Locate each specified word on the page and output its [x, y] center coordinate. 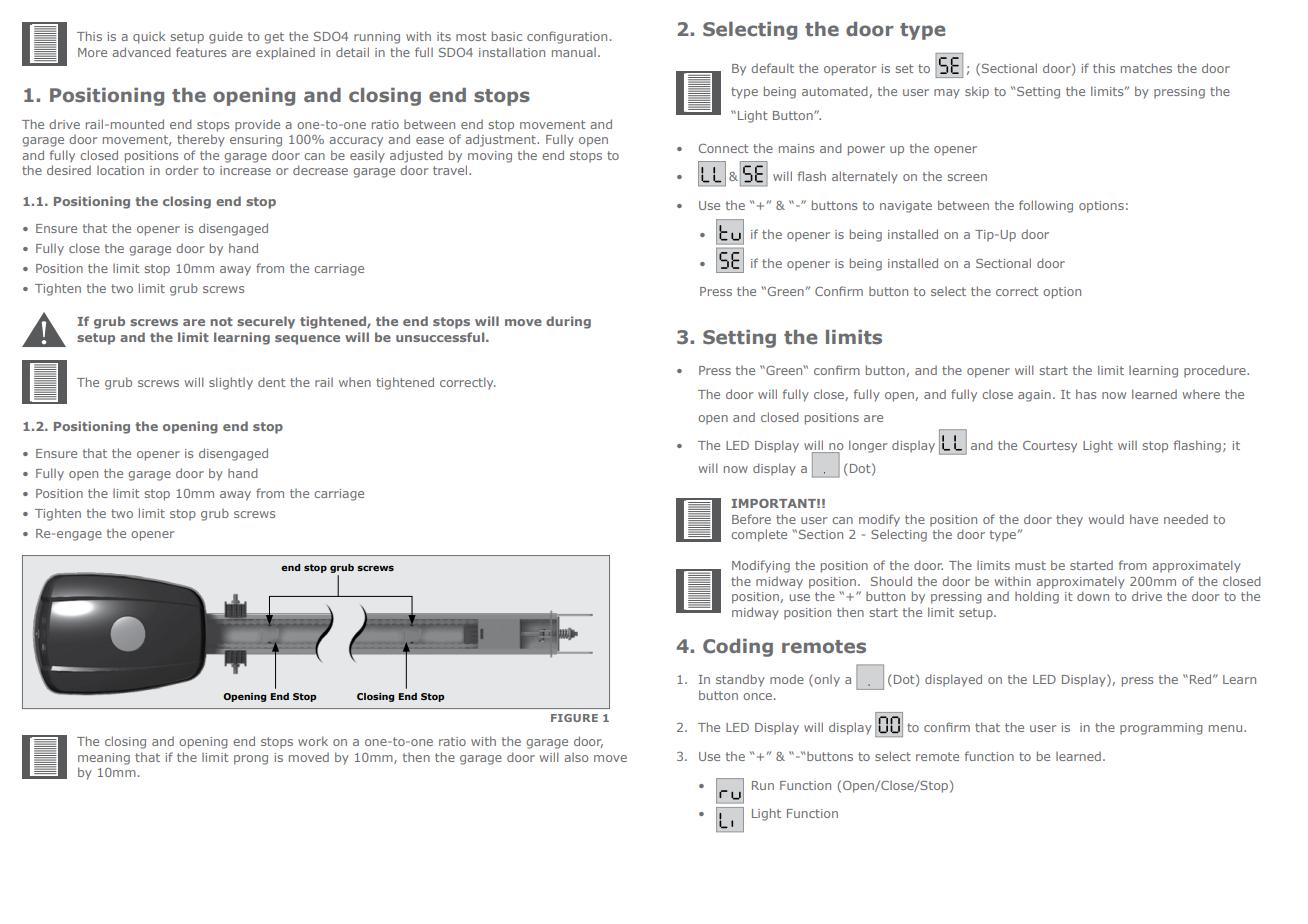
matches [1146, 68]
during [568, 322]
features [201, 52]
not [221, 321]
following [1046, 206]
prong [251, 760]
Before [751, 519]
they [1069, 520]
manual [574, 52]
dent [271, 382]
